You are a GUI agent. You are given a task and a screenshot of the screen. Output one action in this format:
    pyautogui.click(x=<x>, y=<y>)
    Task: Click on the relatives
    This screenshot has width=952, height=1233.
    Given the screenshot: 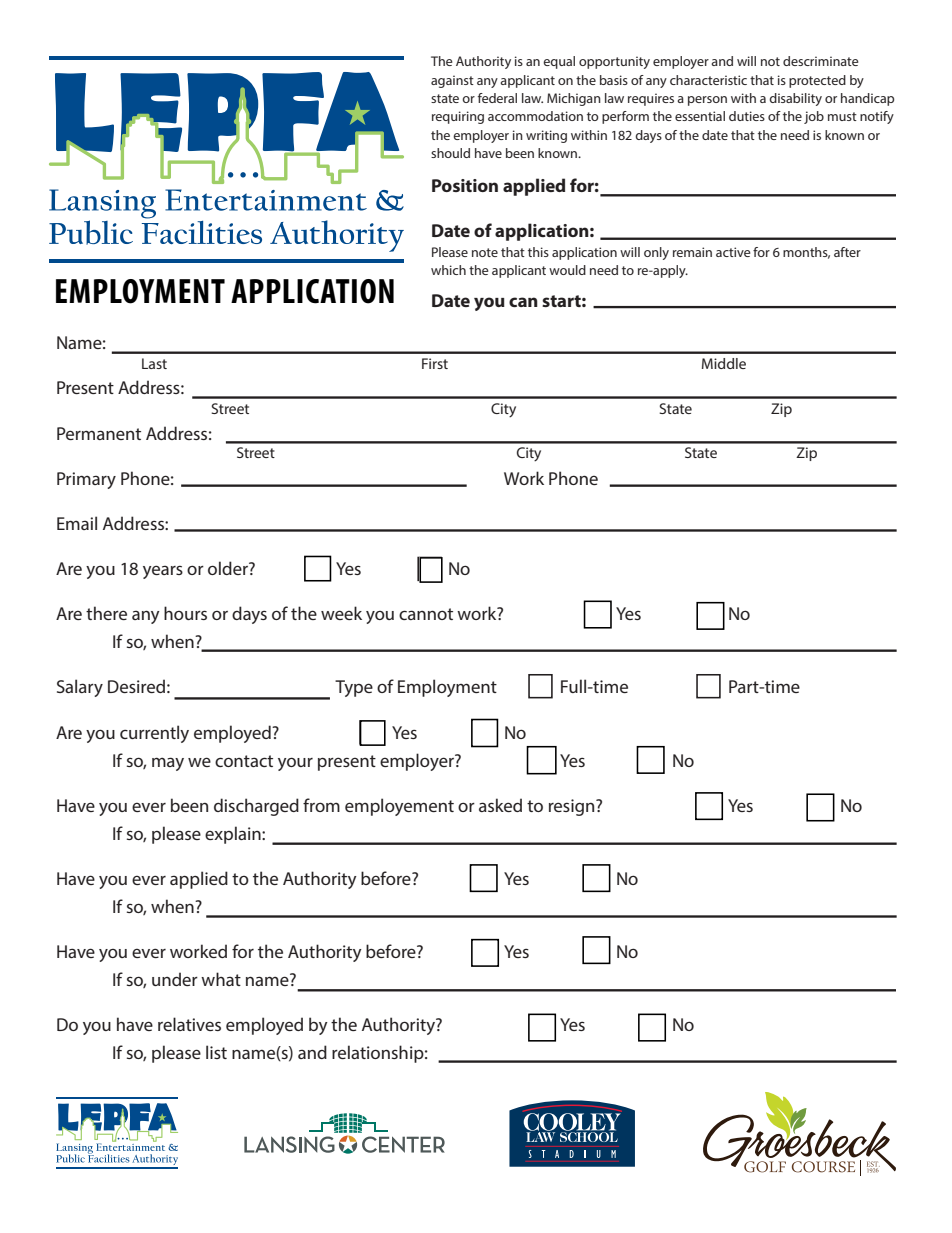 What is the action you would take?
    pyautogui.click(x=189, y=1024)
